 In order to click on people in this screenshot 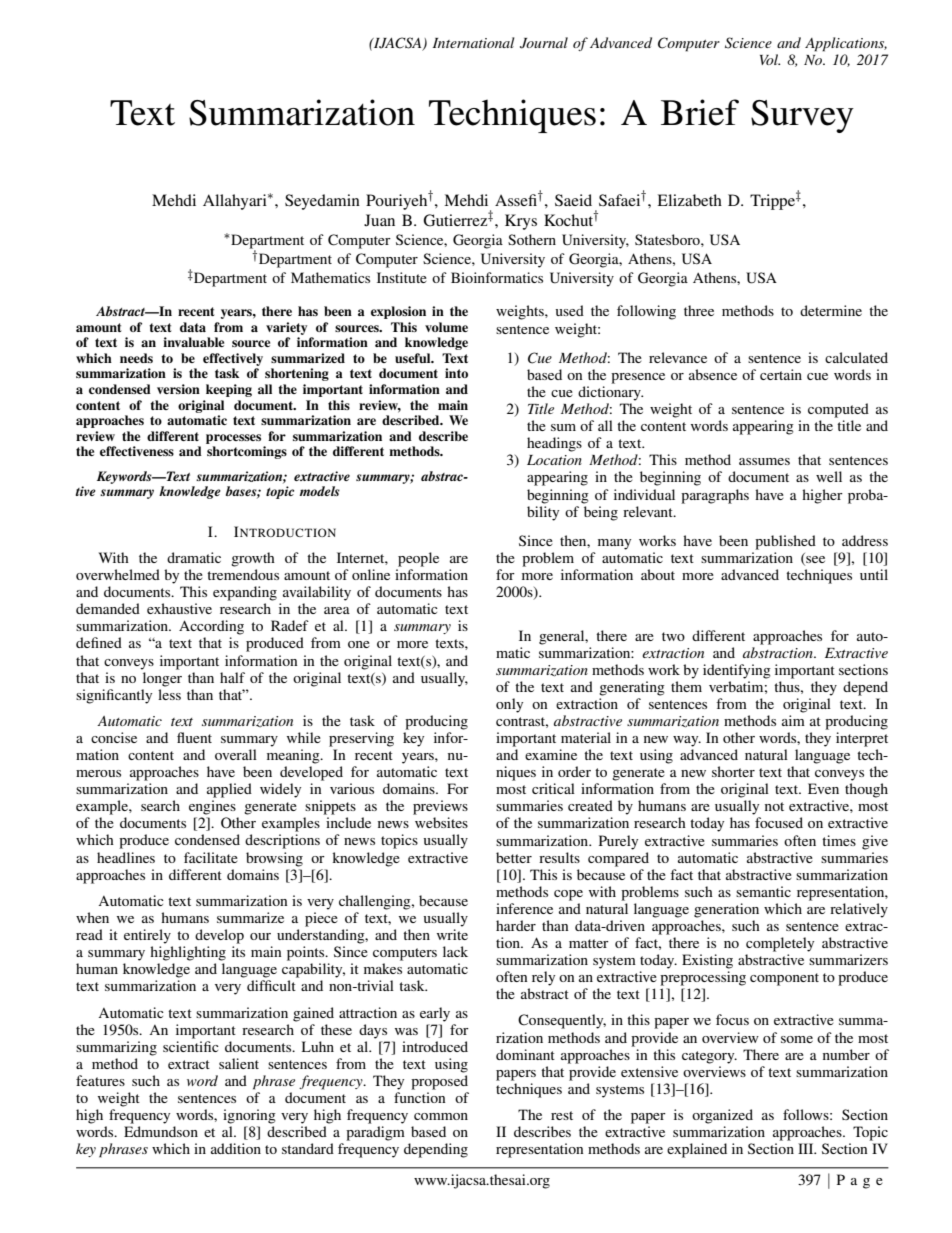, I will do `click(418, 559)`.
